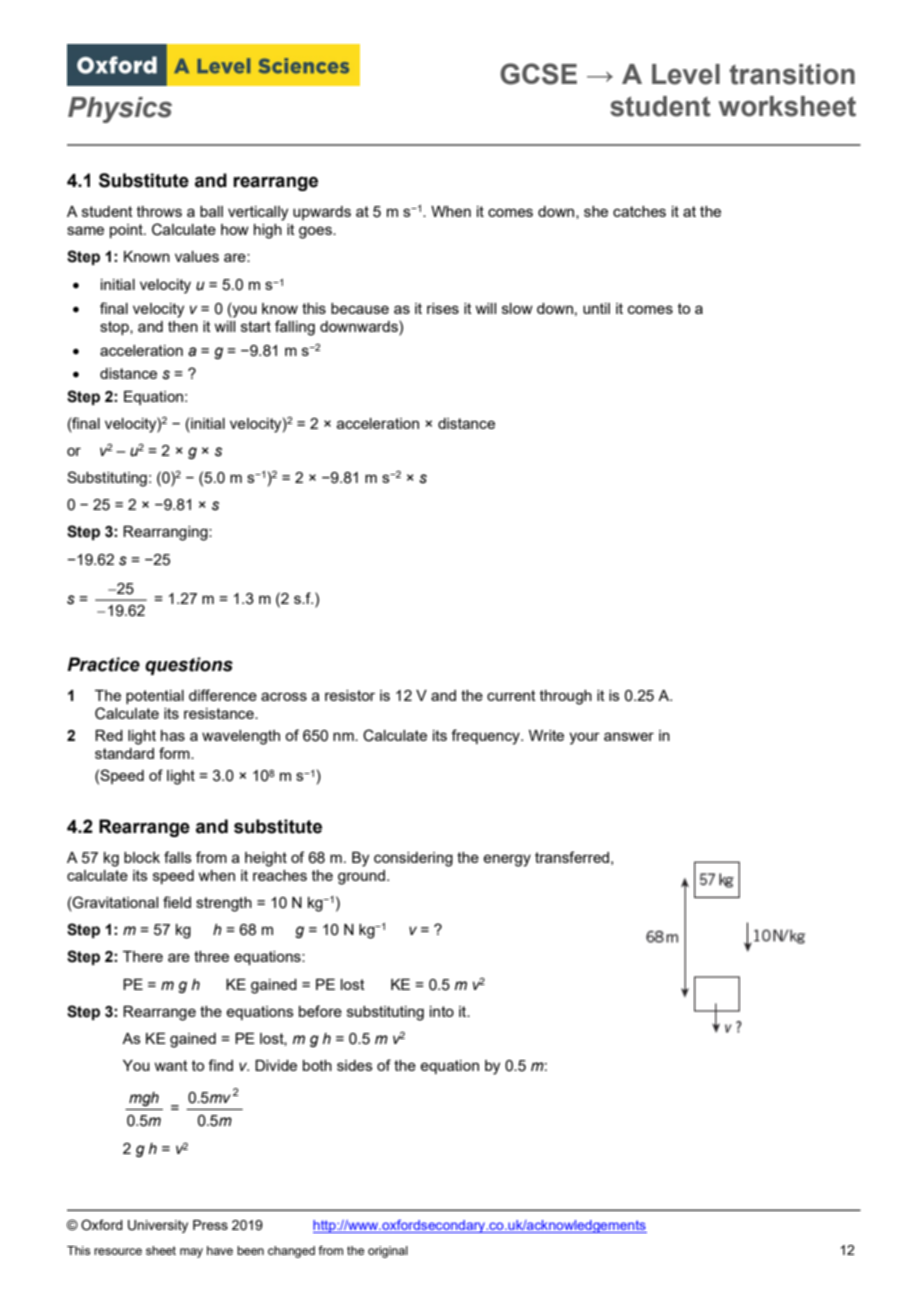 Image resolution: width=924 pixels, height=1308 pixels. What do you see at coordinates (686, 74) in the document?
I see `Level` at bounding box center [686, 74].
